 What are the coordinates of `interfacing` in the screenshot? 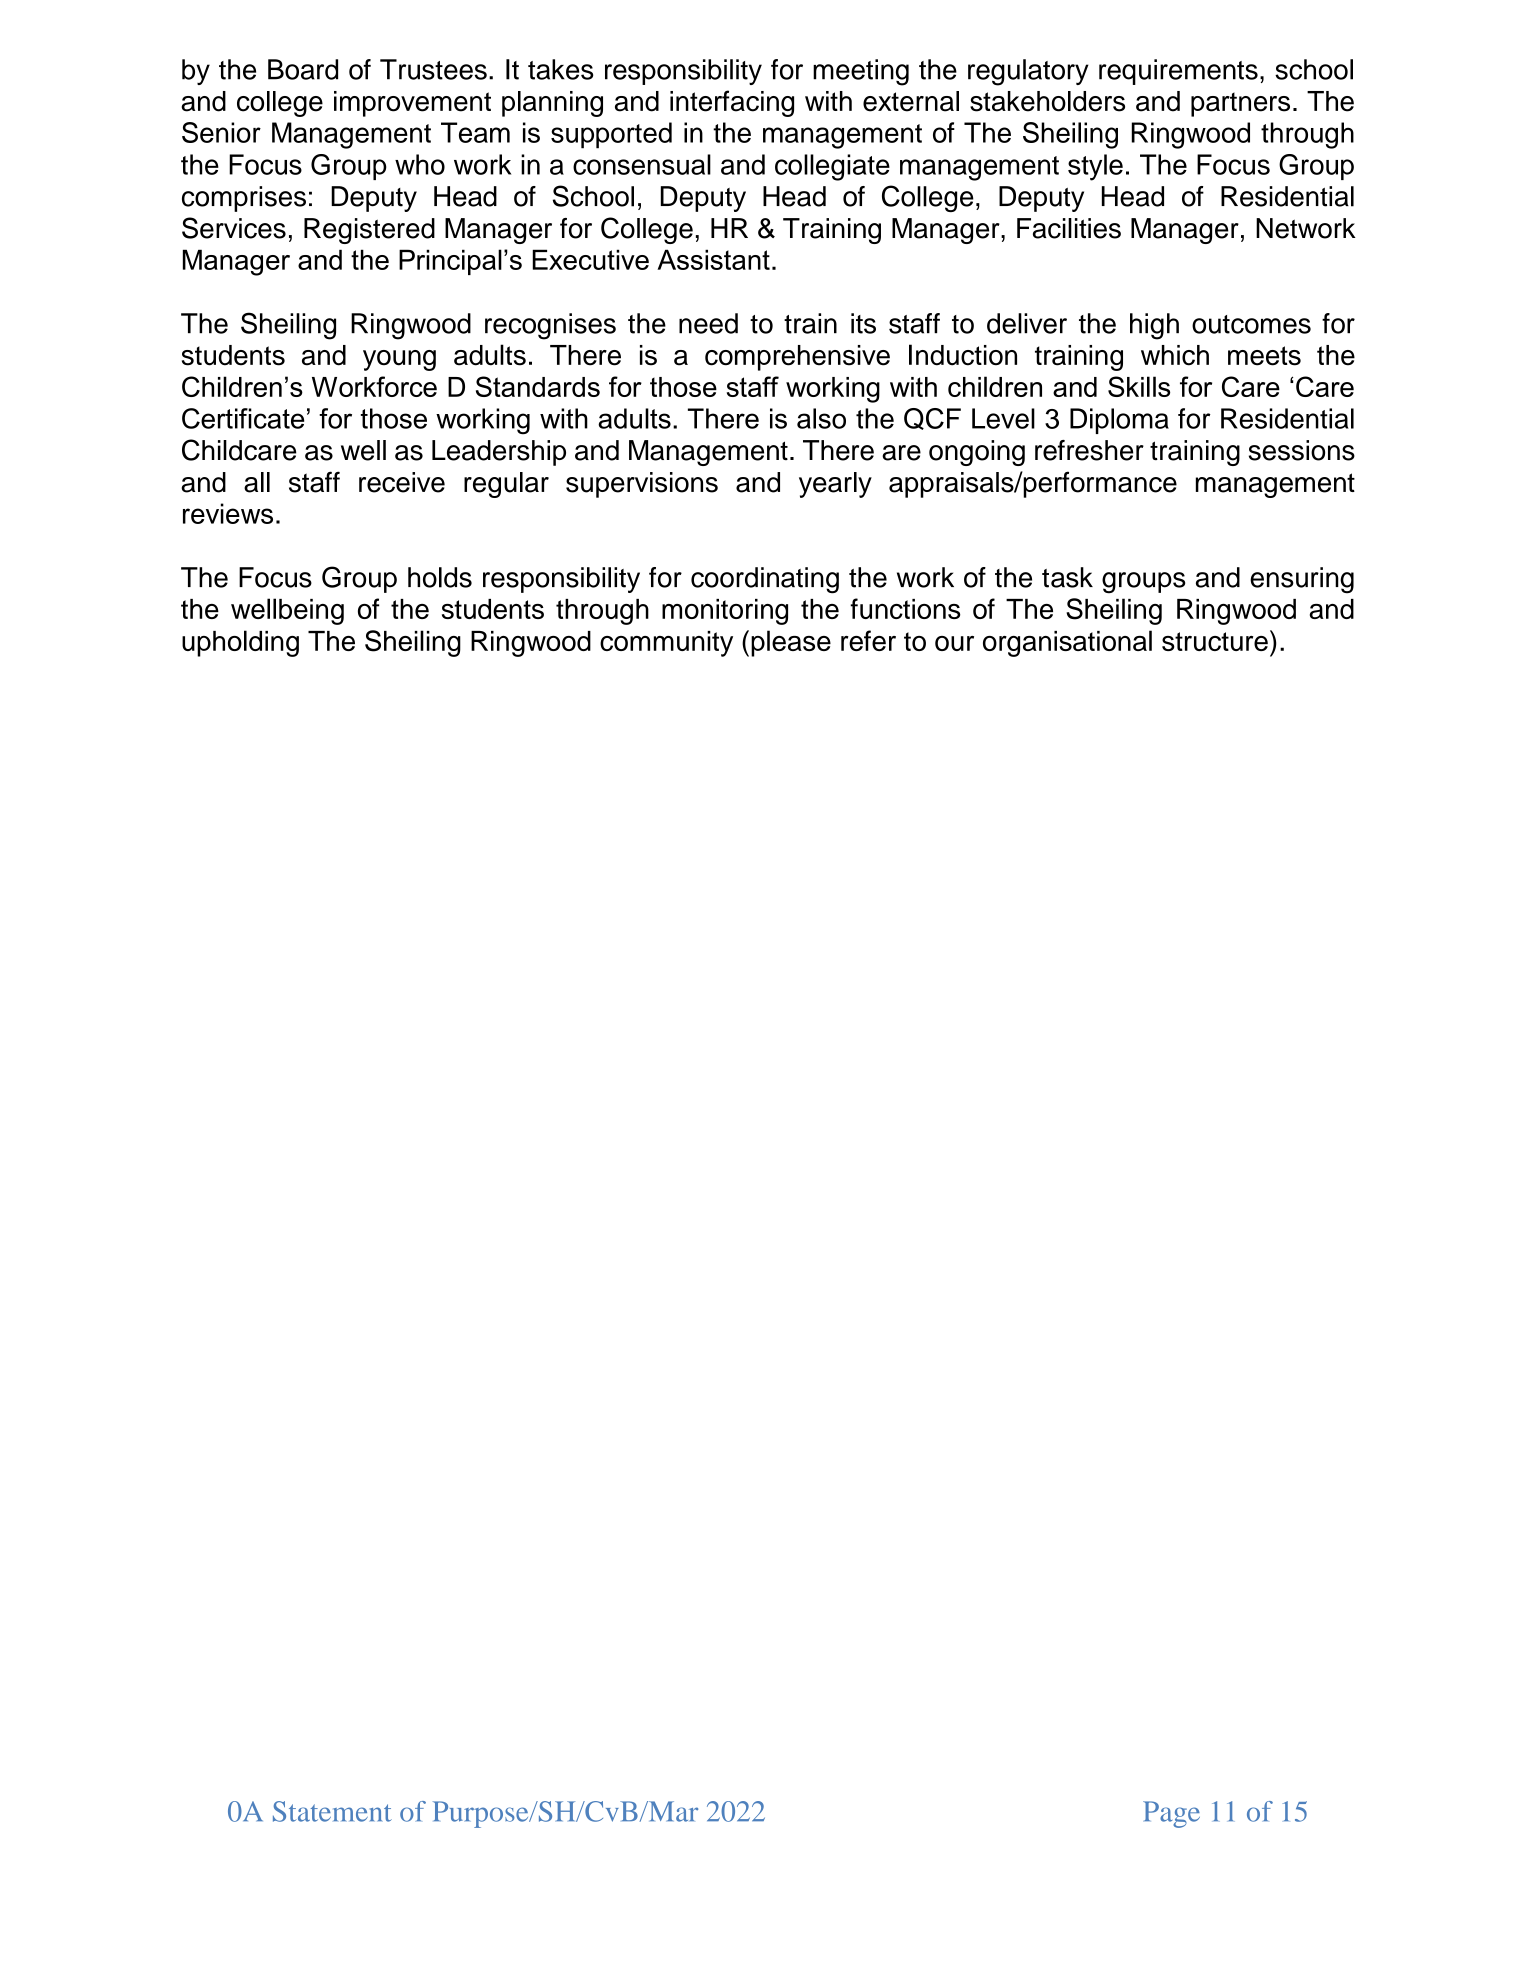 It's located at (732, 103).
